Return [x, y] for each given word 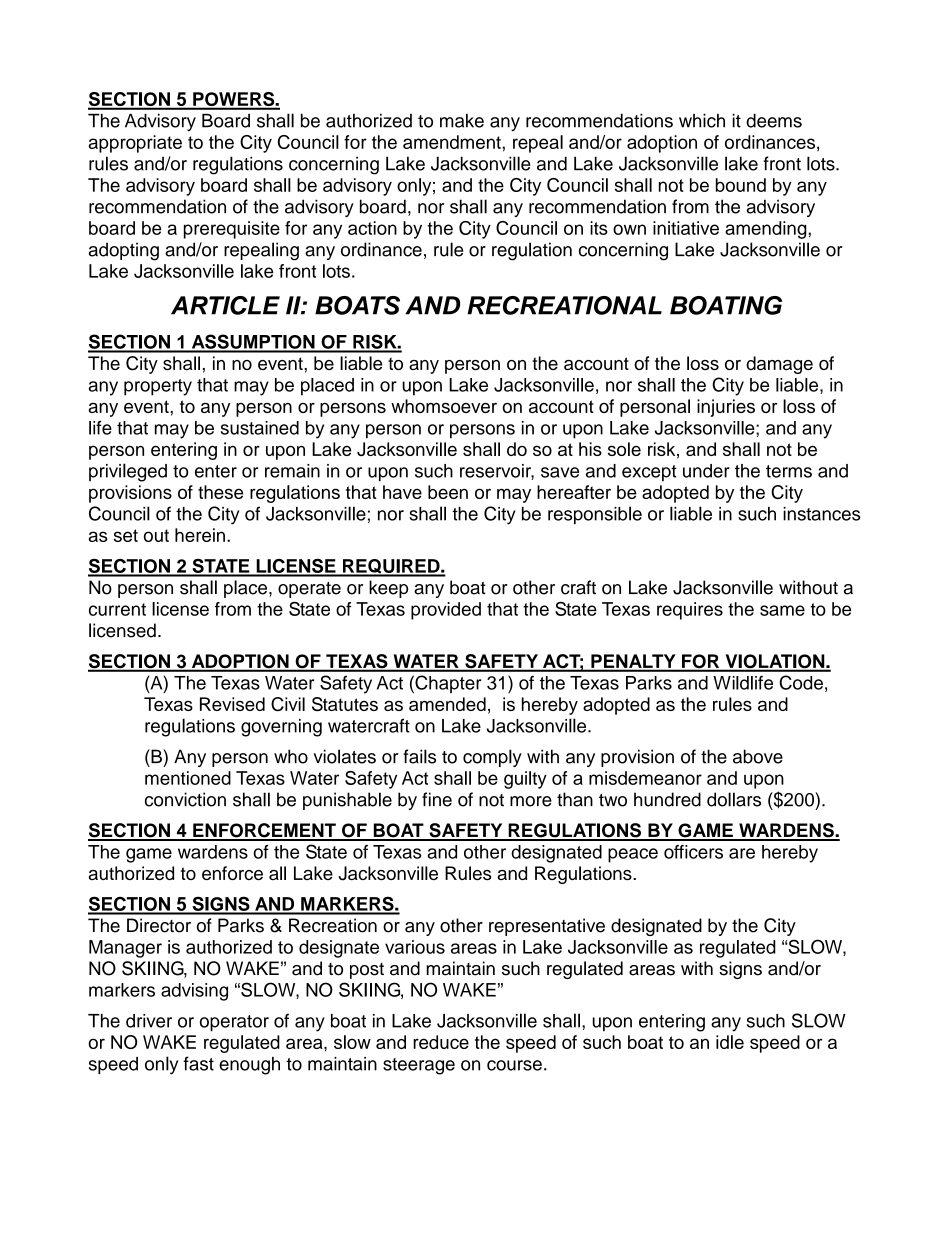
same [782, 610]
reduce [441, 1042]
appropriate [135, 144]
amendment [452, 142]
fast [198, 1063]
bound [741, 185]
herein [200, 535]
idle [730, 1042]
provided [446, 611]
